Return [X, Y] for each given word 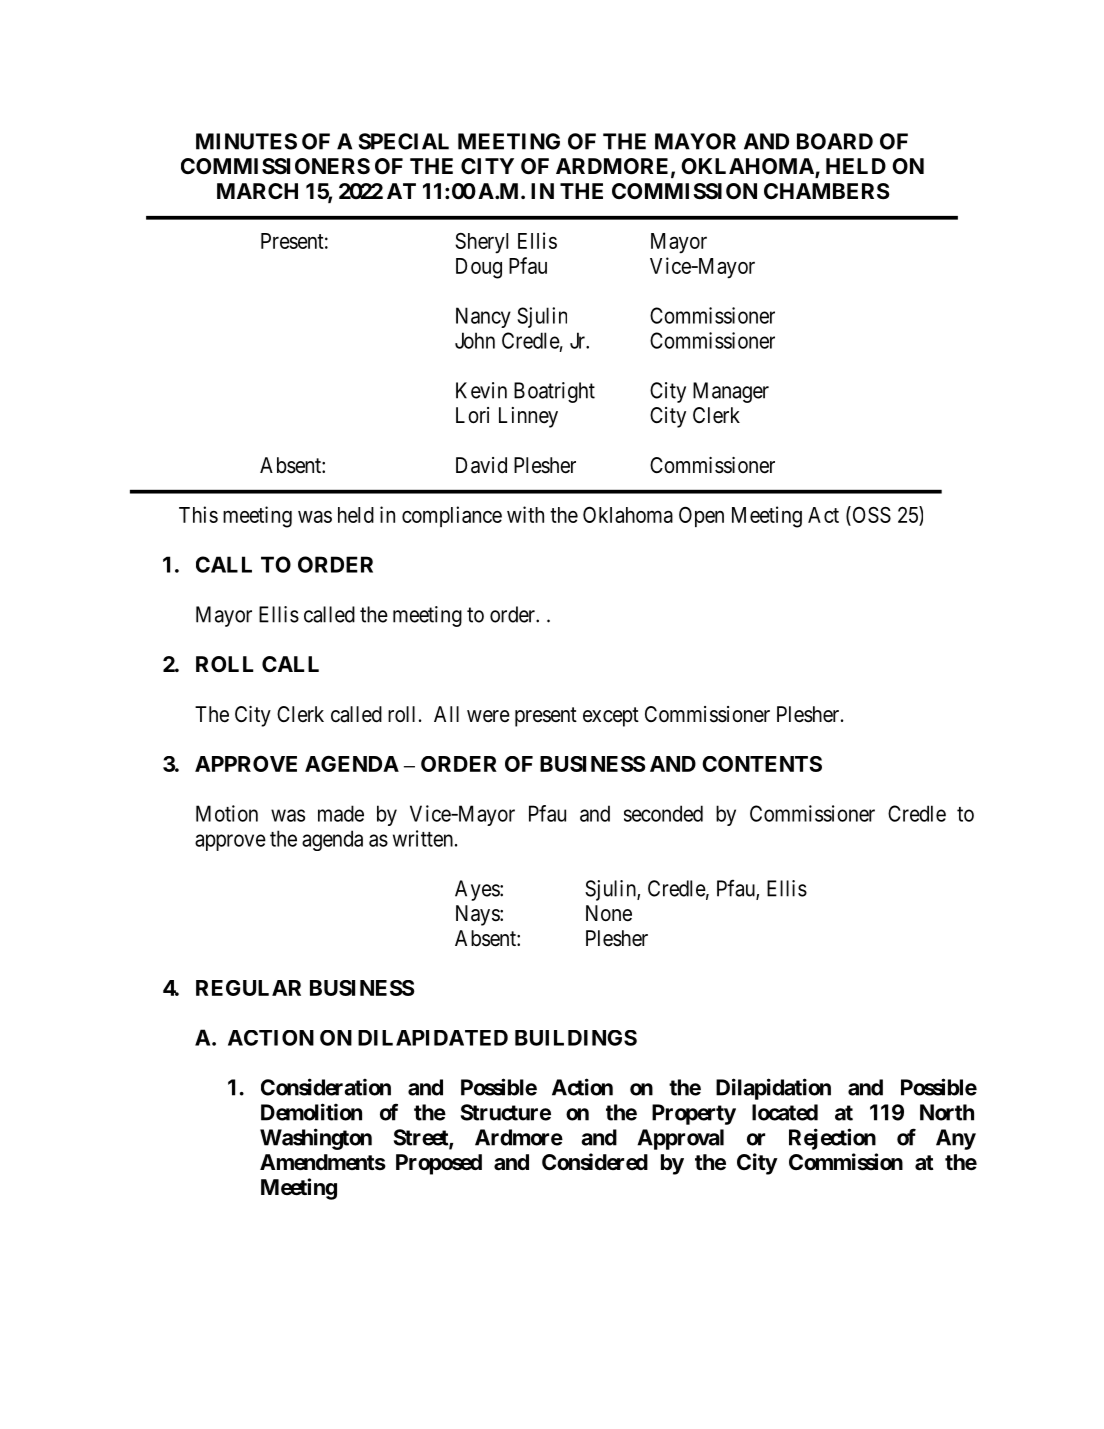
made [341, 813]
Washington [316, 1139]
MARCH [257, 191]
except [611, 717]
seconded [663, 813]
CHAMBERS [827, 191]
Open [701, 517]
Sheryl [481, 243]
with [525, 514]
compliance [452, 516]
